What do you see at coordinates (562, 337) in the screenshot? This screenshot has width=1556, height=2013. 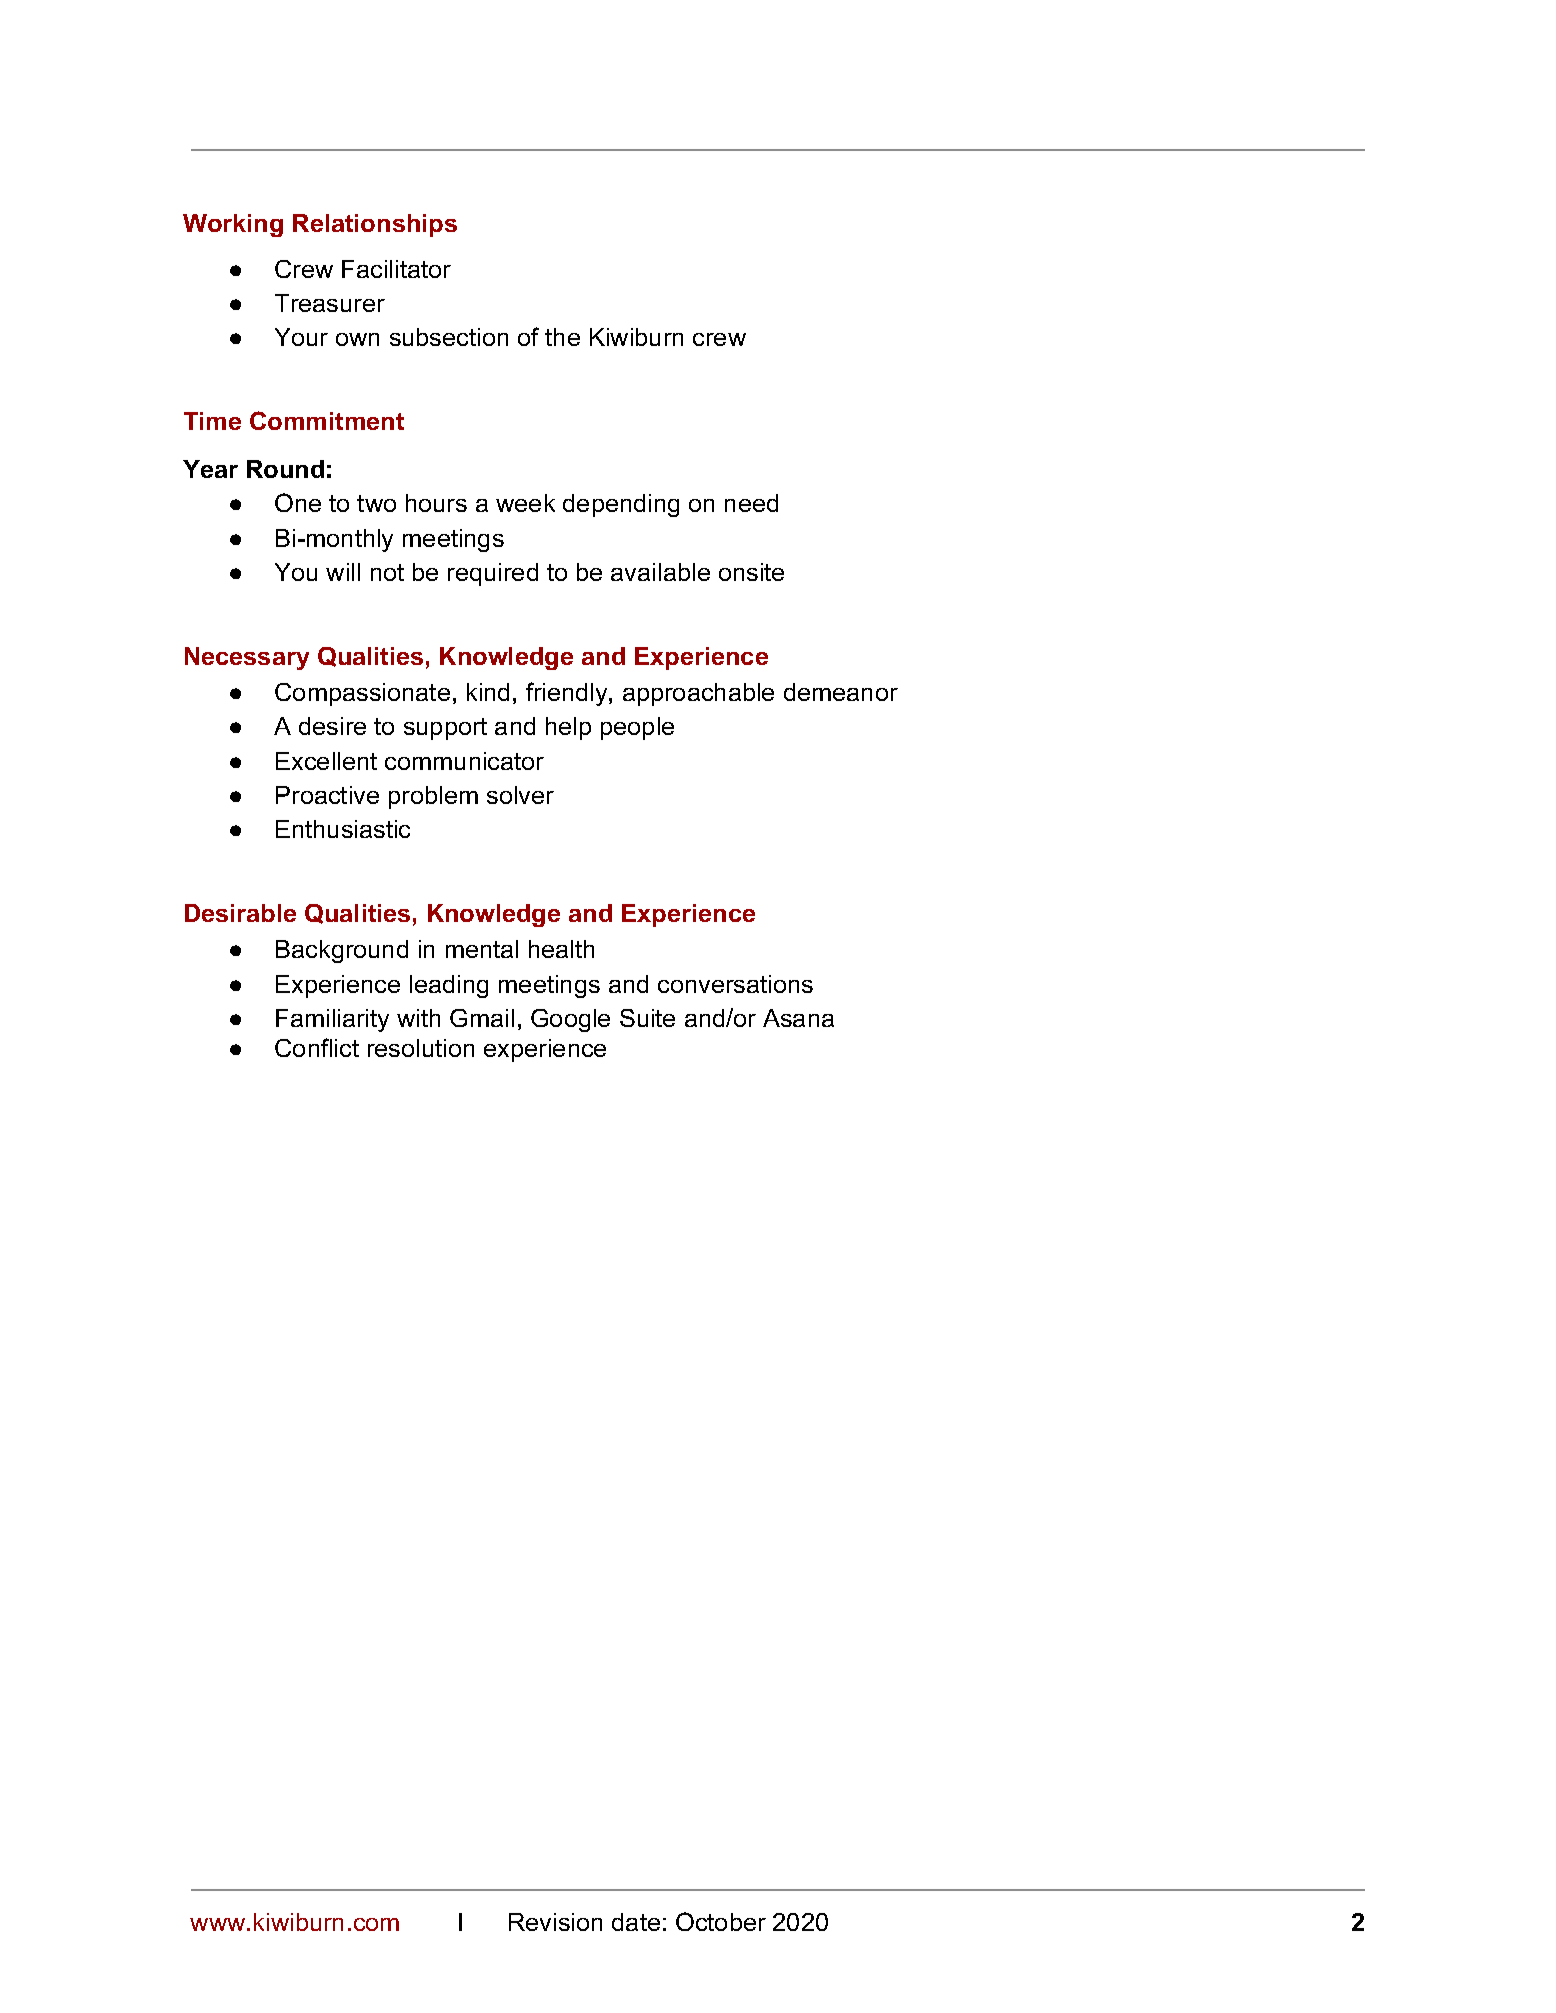 I see `the` at bounding box center [562, 337].
